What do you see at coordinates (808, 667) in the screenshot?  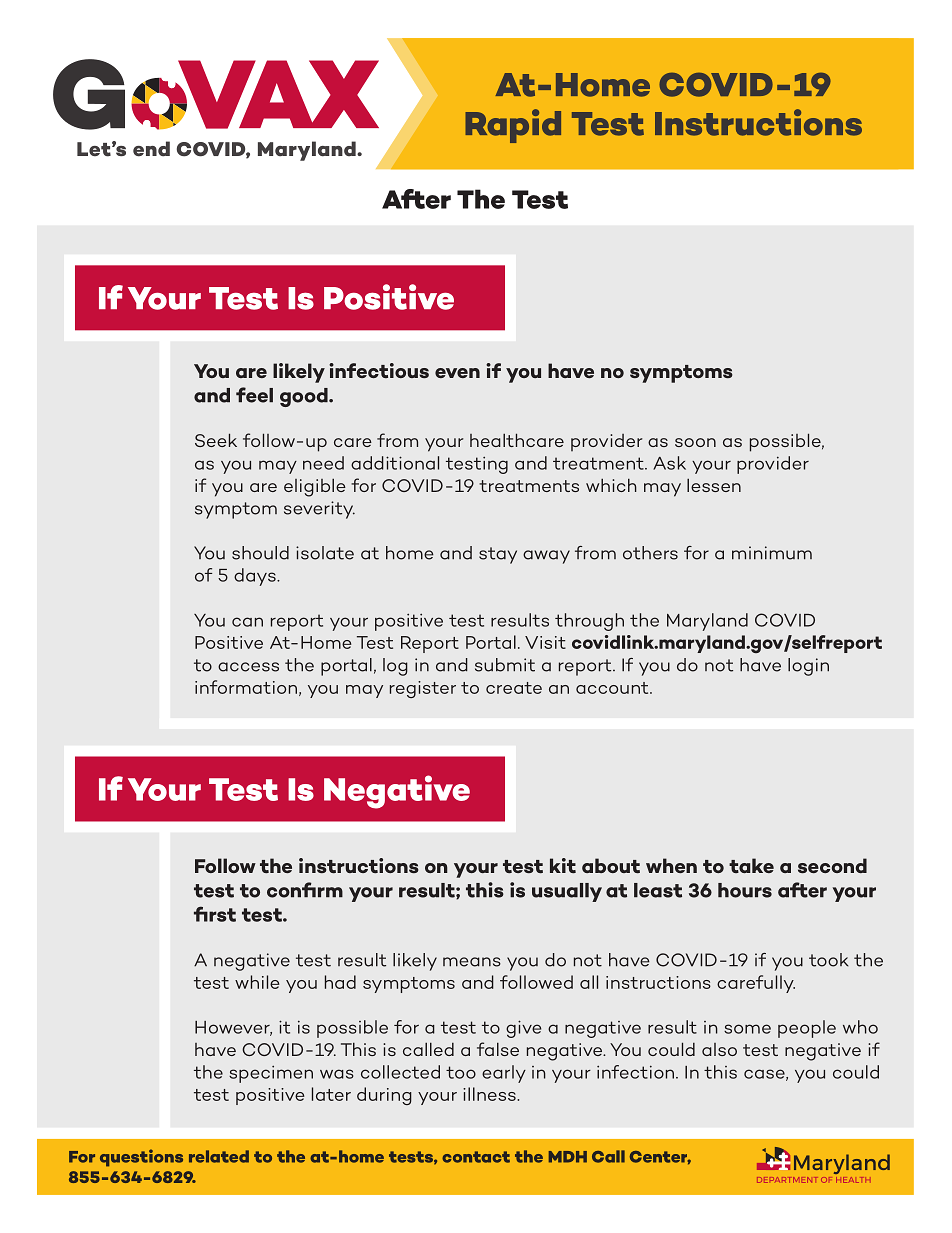 I see `login` at bounding box center [808, 667].
